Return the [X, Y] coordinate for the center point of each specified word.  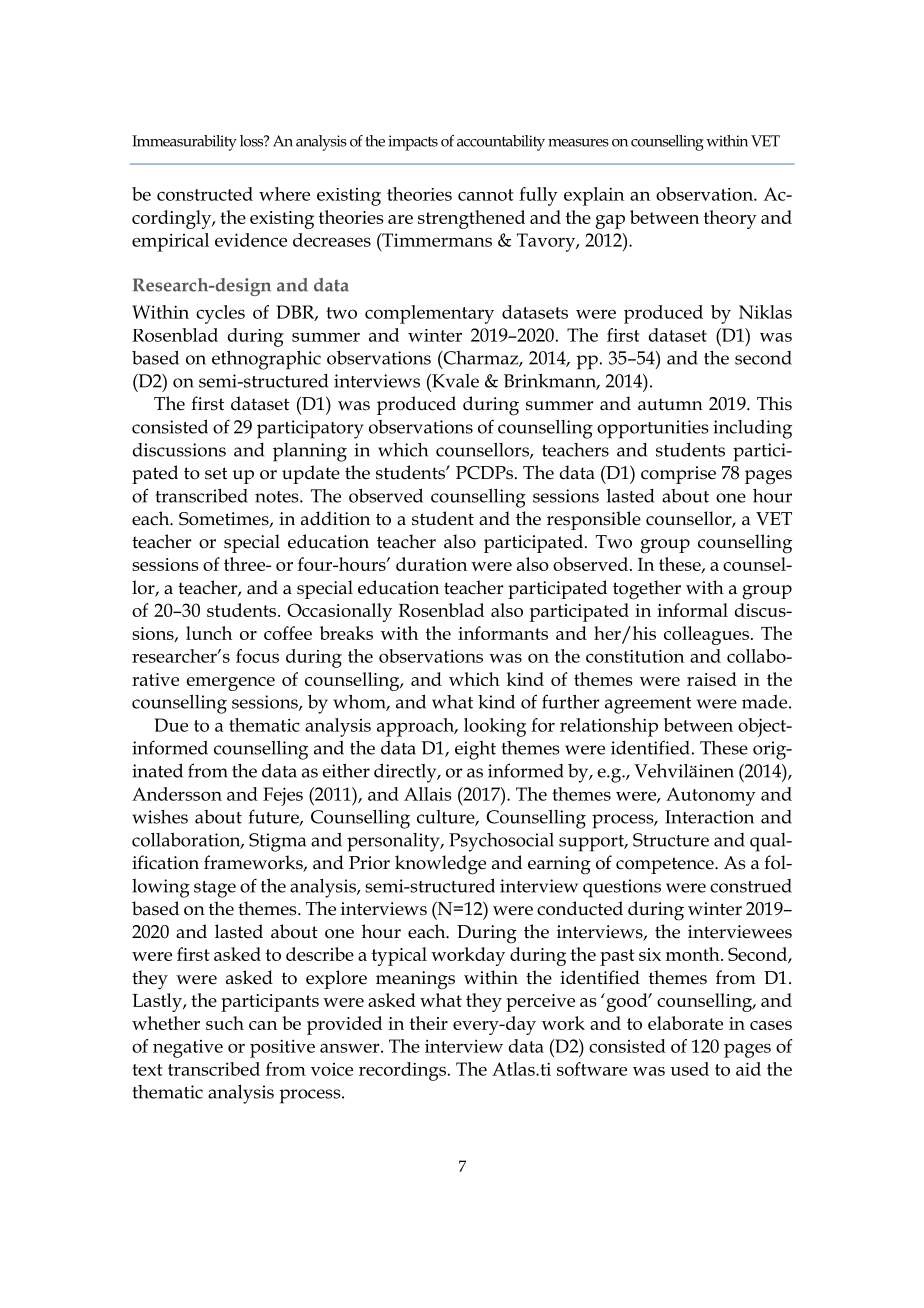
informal [692, 610]
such [225, 1023]
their [429, 1023]
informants [503, 633]
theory [730, 219]
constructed [205, 194]
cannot [486, 195]
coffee [288, 633]
